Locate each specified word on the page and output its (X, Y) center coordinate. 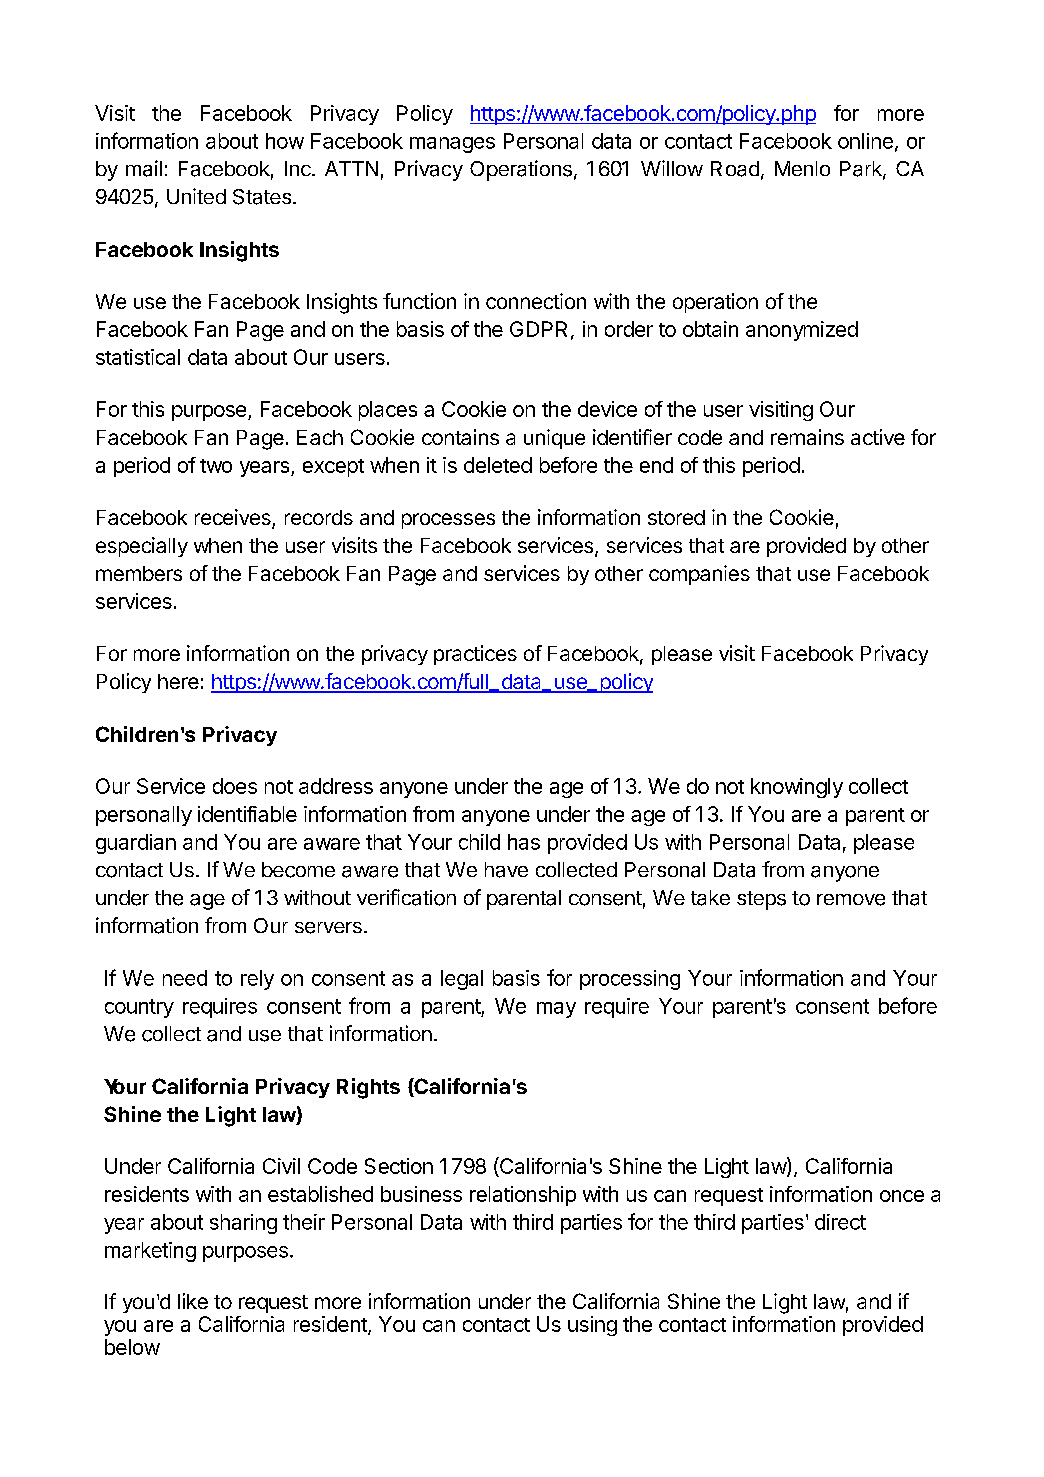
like (193, 1301)
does (235, 786)
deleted (498, 465)
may (556, 1010)
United (196, 196)
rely (257, 980)
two (216, 466)
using (592, 1326)
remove (851, 900)
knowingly (797, 788)
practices (475, 655)
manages (452, 145)
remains (807, 437)
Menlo (802, 168)
